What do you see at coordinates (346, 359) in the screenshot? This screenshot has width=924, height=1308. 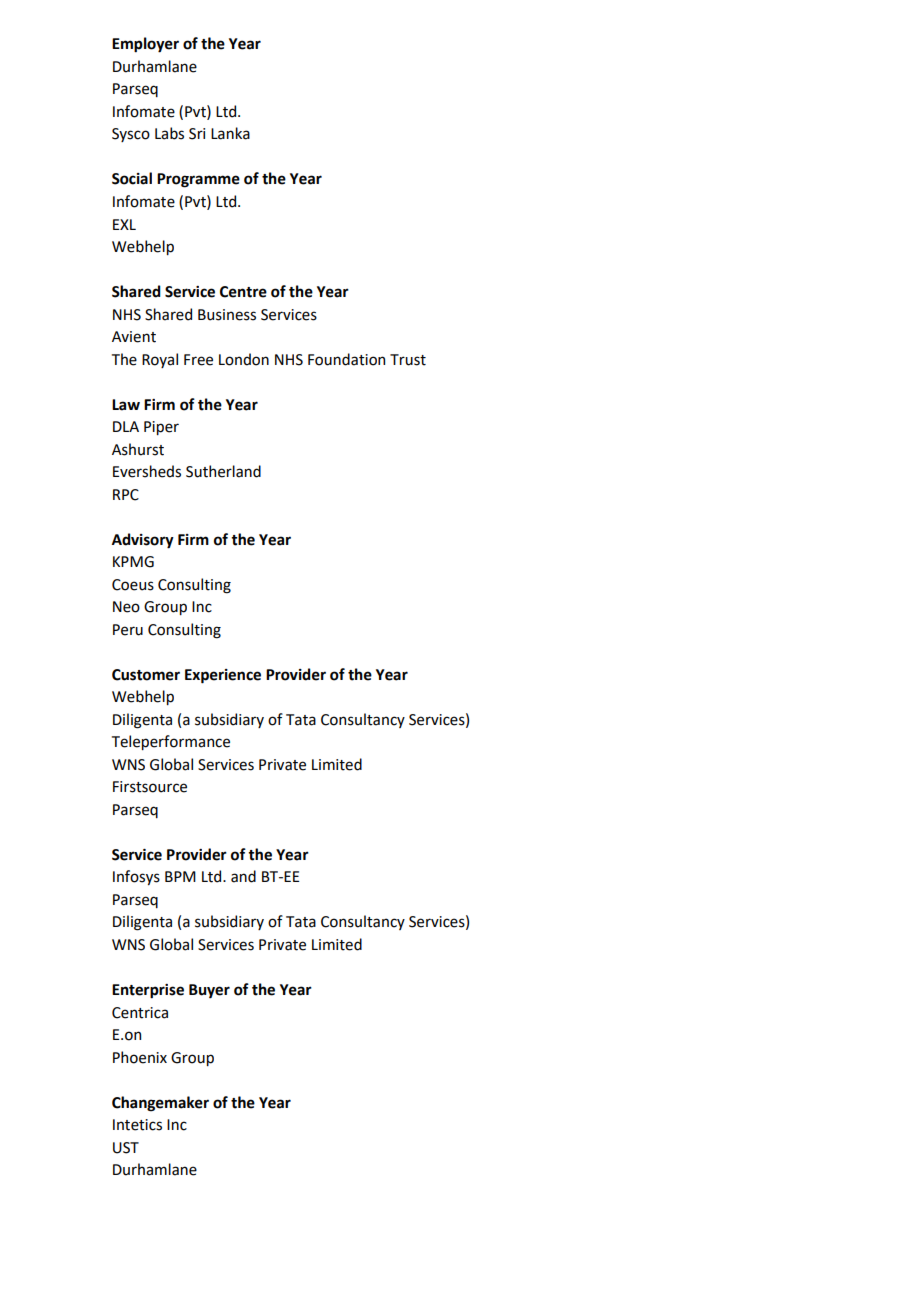 I see `Foundation` at bounding box center [346, 359].
